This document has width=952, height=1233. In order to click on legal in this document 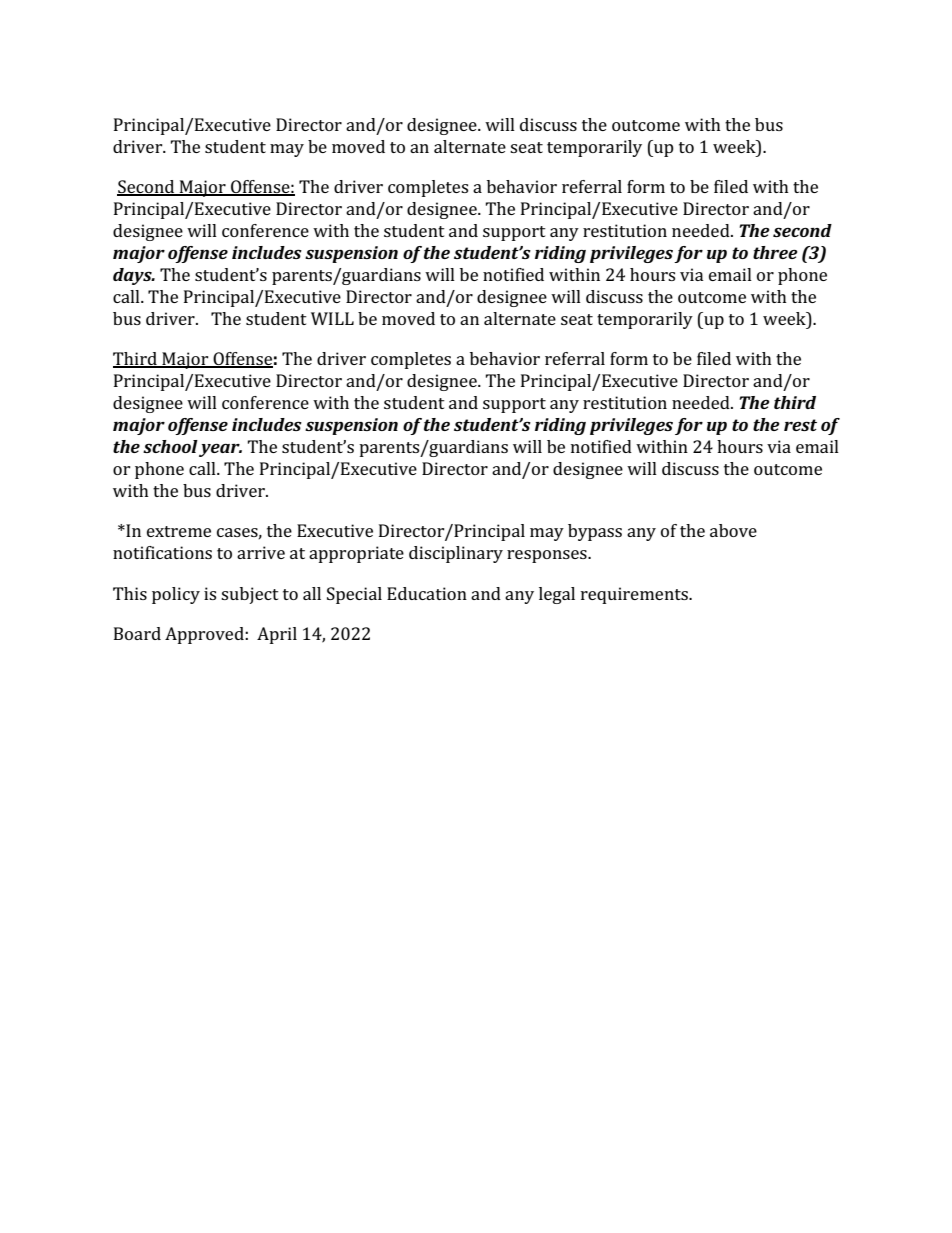, I will do `click(557, 595)`.
